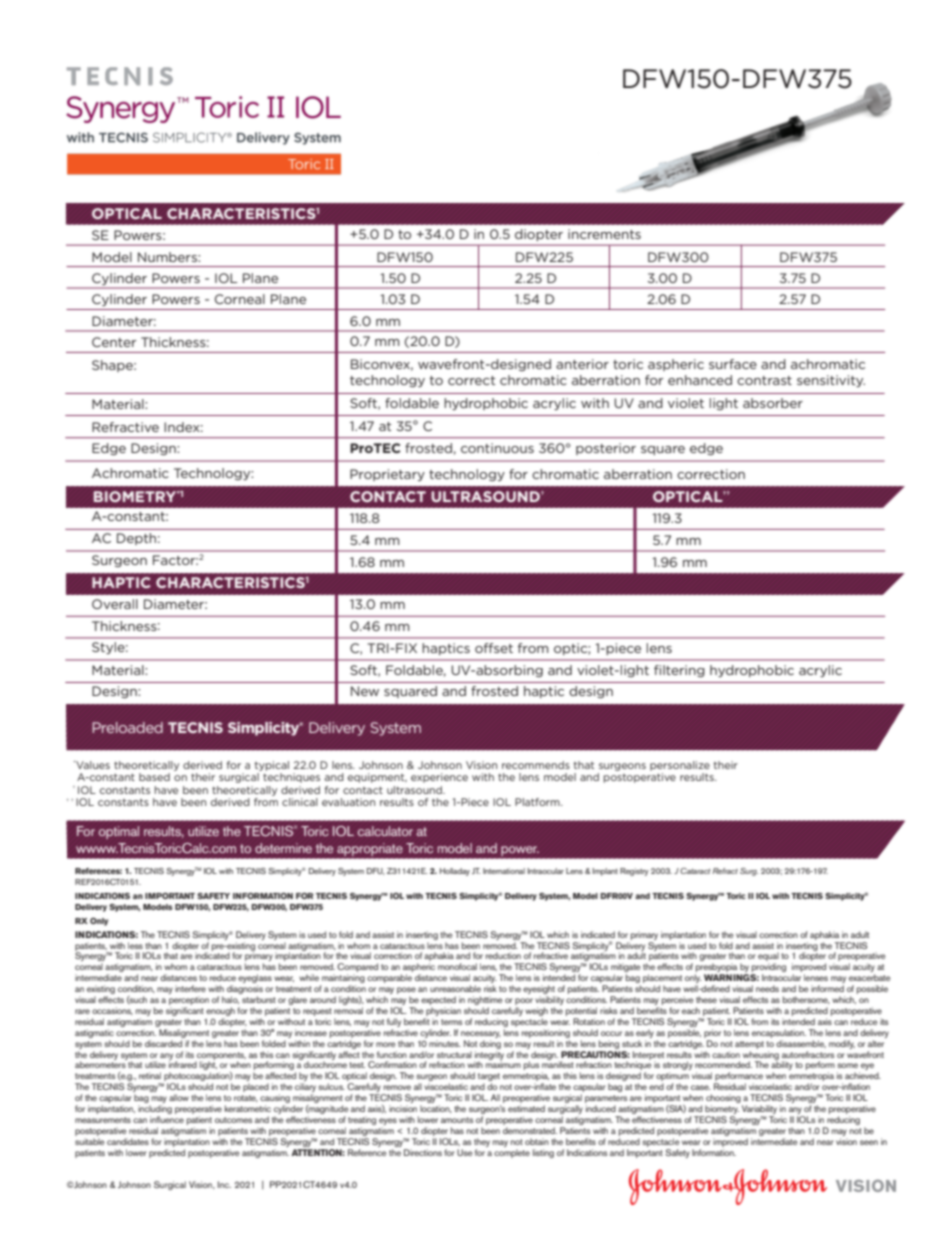 The image size is (952, 1233). Describe the element at coordinates (773, 403) in the screenshot. I see `absorber` at that location.
